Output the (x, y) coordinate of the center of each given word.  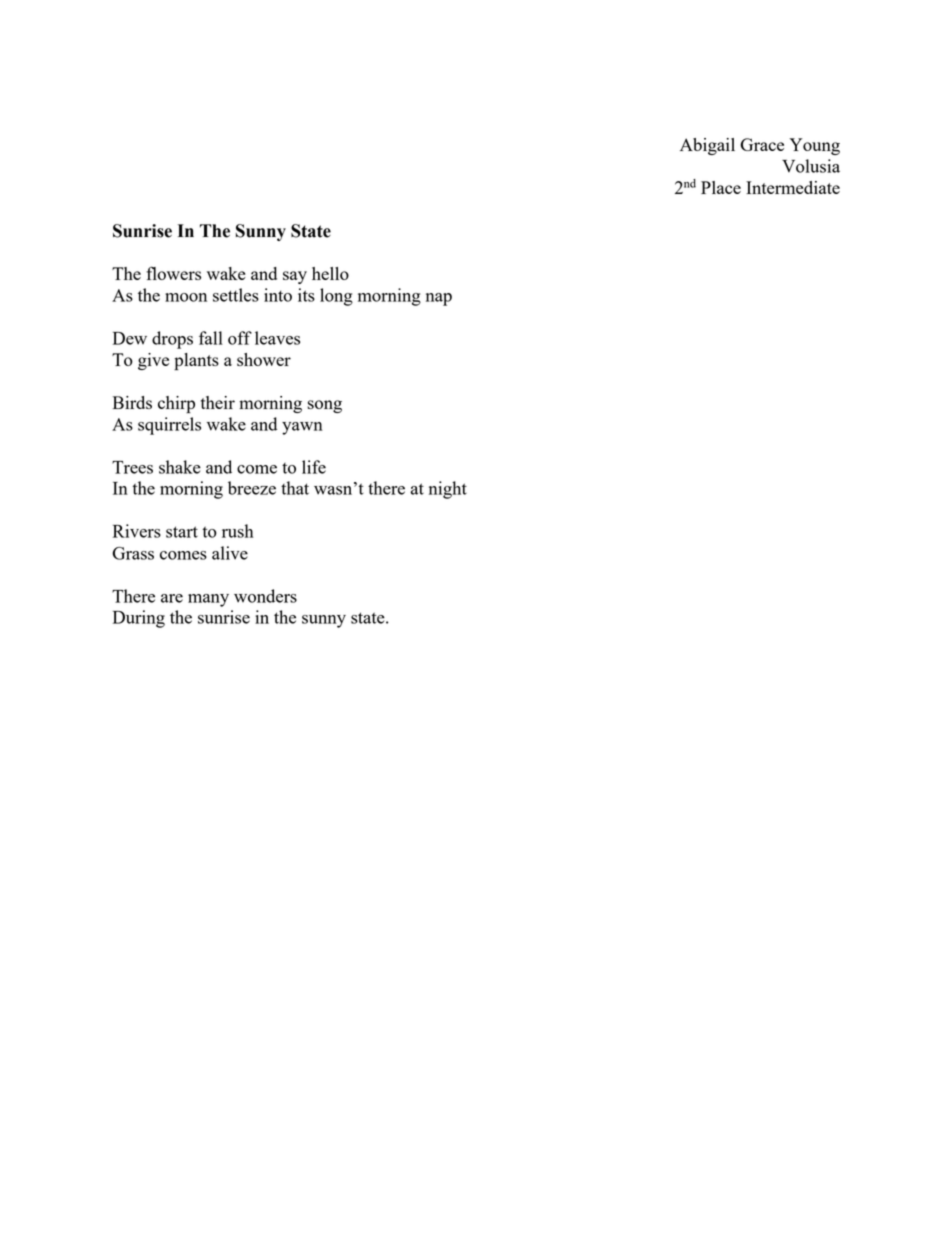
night (448, 490)
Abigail (707, 146)
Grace (762, 144)
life (314, 467)
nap (439, 299)
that (295, 488)
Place (721, 187)
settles (236, 295)
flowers (173, 273)
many (208, 600)
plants (196, 362)
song (325, 406)
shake (180, 467)
